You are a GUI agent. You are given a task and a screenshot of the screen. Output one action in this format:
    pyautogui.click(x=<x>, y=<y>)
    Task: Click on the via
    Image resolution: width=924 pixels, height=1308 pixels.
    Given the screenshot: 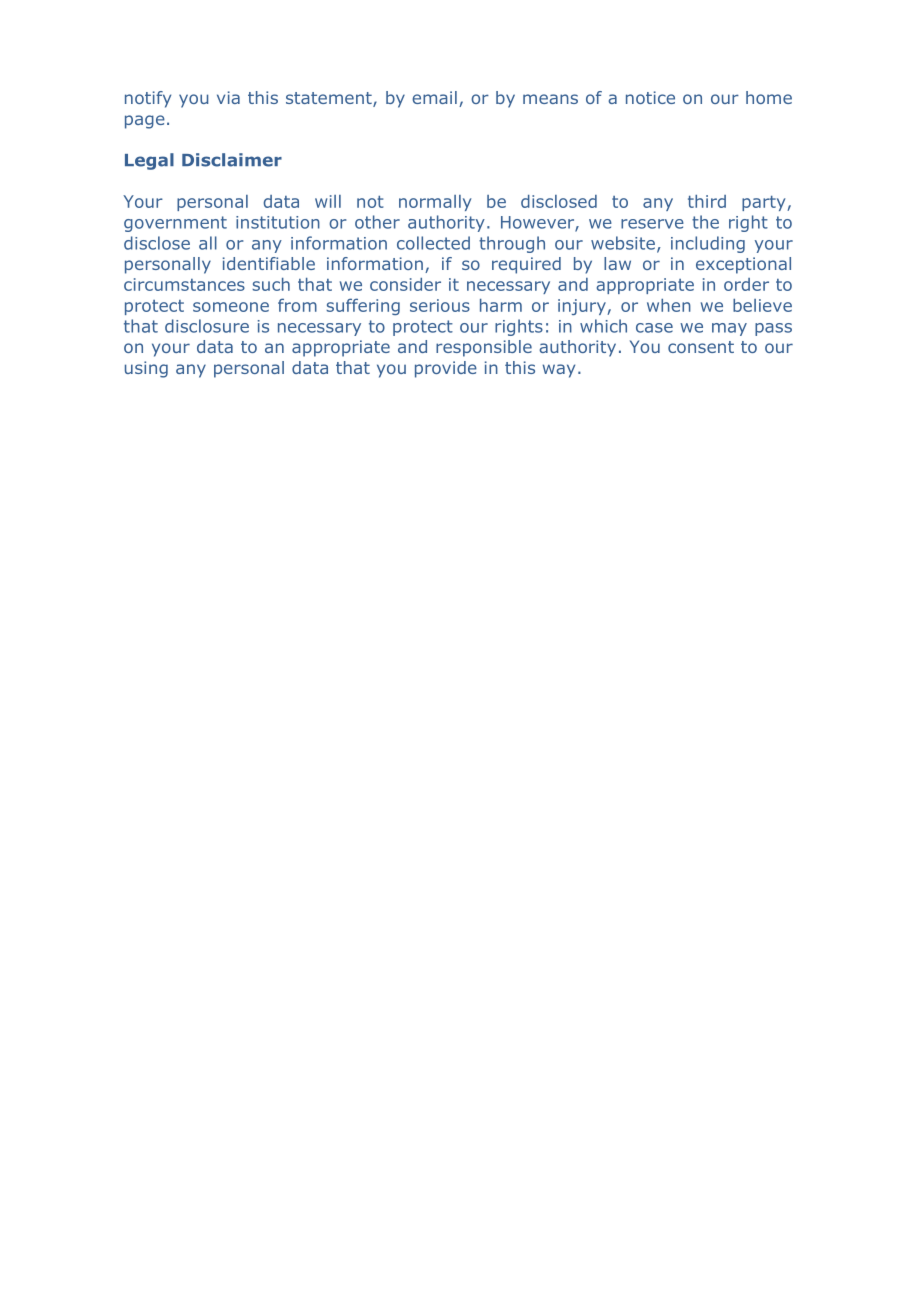 What is the action you would take?
    pyautogui.click(x=228, y=97)
